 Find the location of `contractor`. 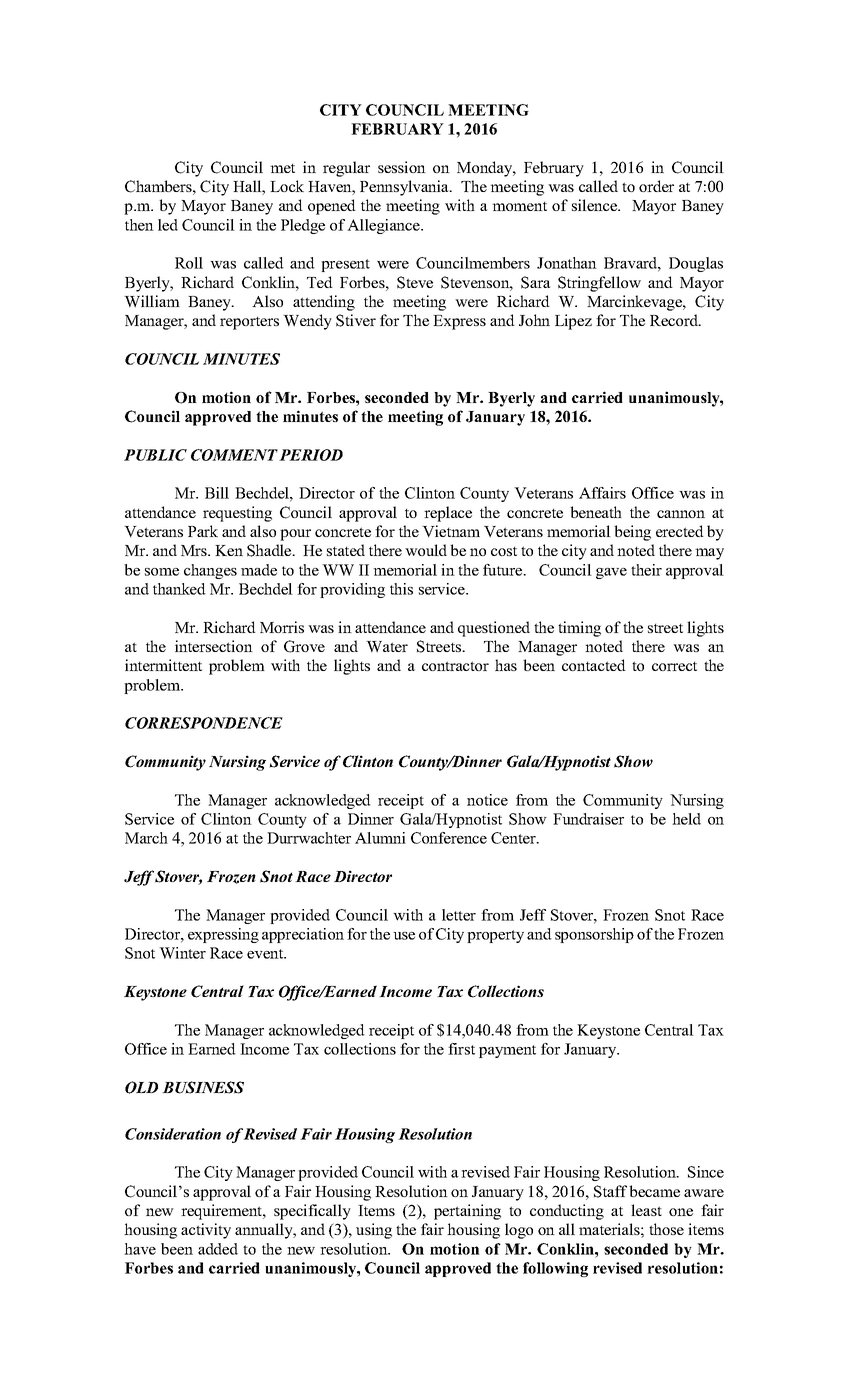

contractor is located at coordinates (455, 666).
